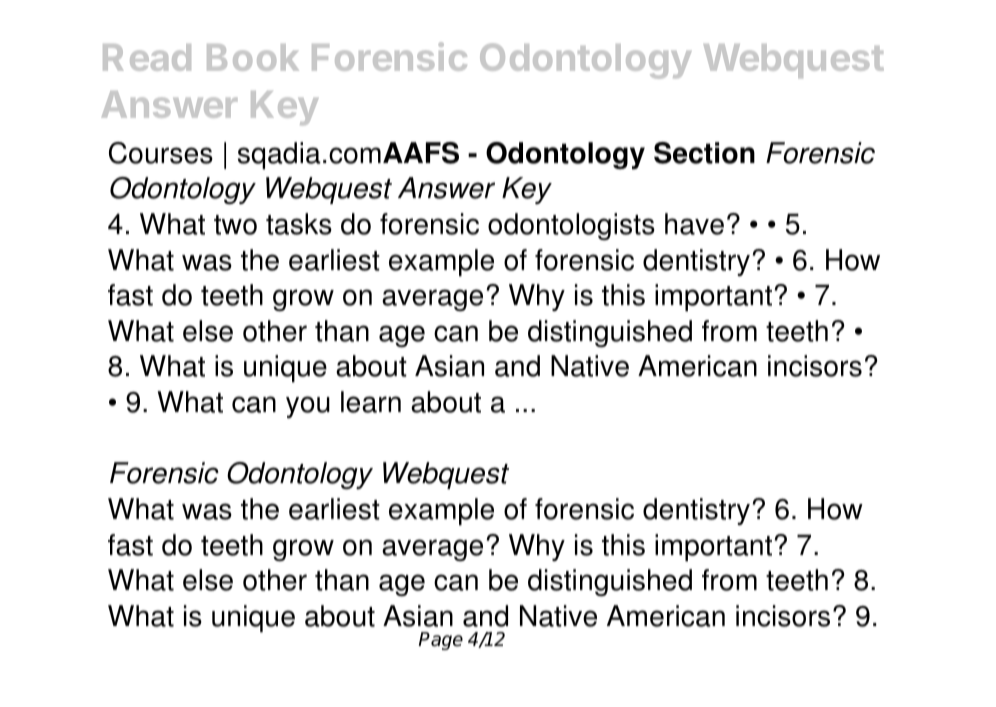 This screenshot has width=996, height=707. Describe the element at coordinates (253, 57) in the screenshot. I see `Book` at that location.
